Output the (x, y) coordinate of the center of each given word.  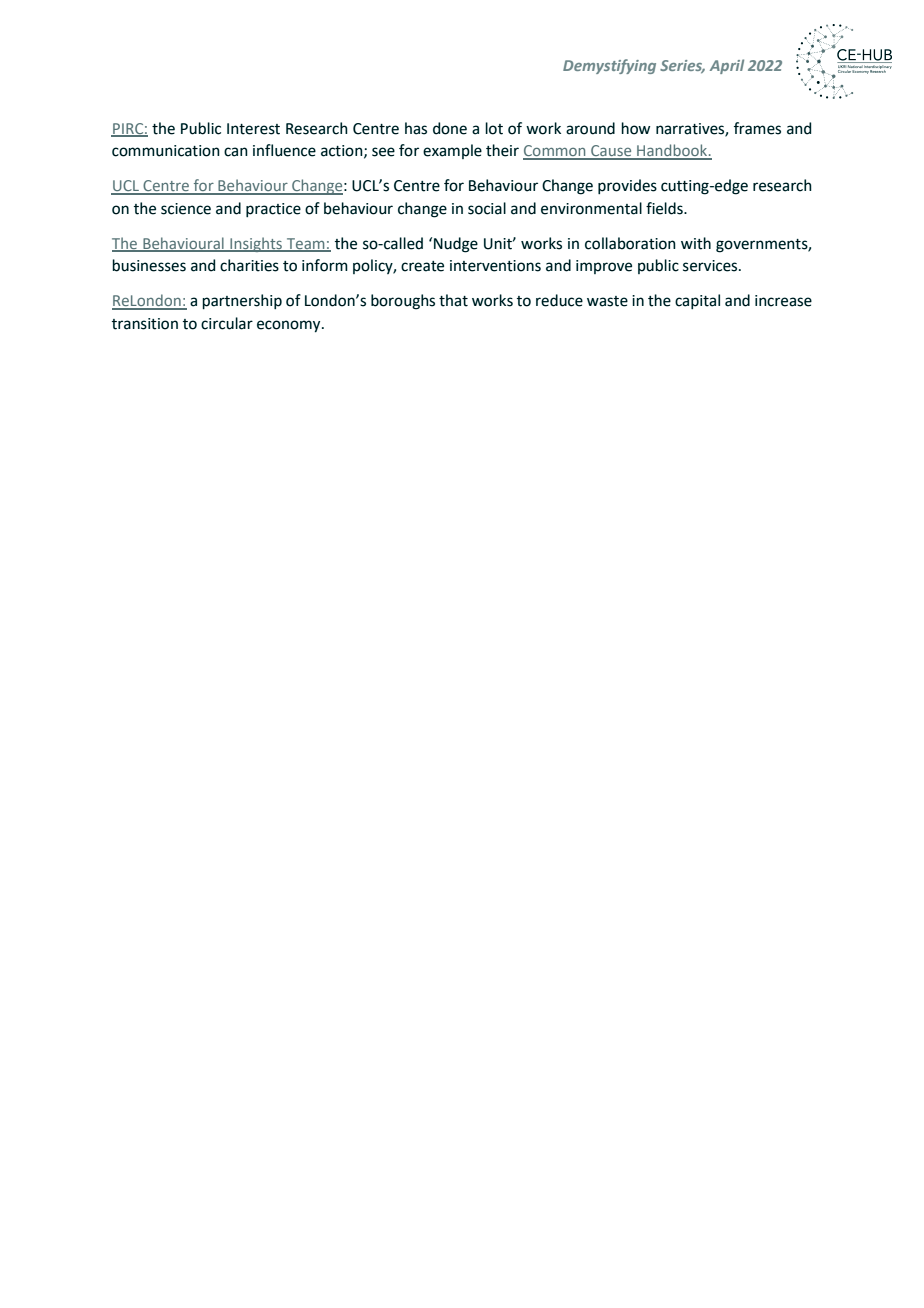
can (236, 152)
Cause (611, 152)
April (727, 66)
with (696, 243)
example (452, 151)
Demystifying (609, 66)
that (453, 300)
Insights (256, 244)
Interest (253, 129)
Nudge (456, 245)
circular (227, 323)
